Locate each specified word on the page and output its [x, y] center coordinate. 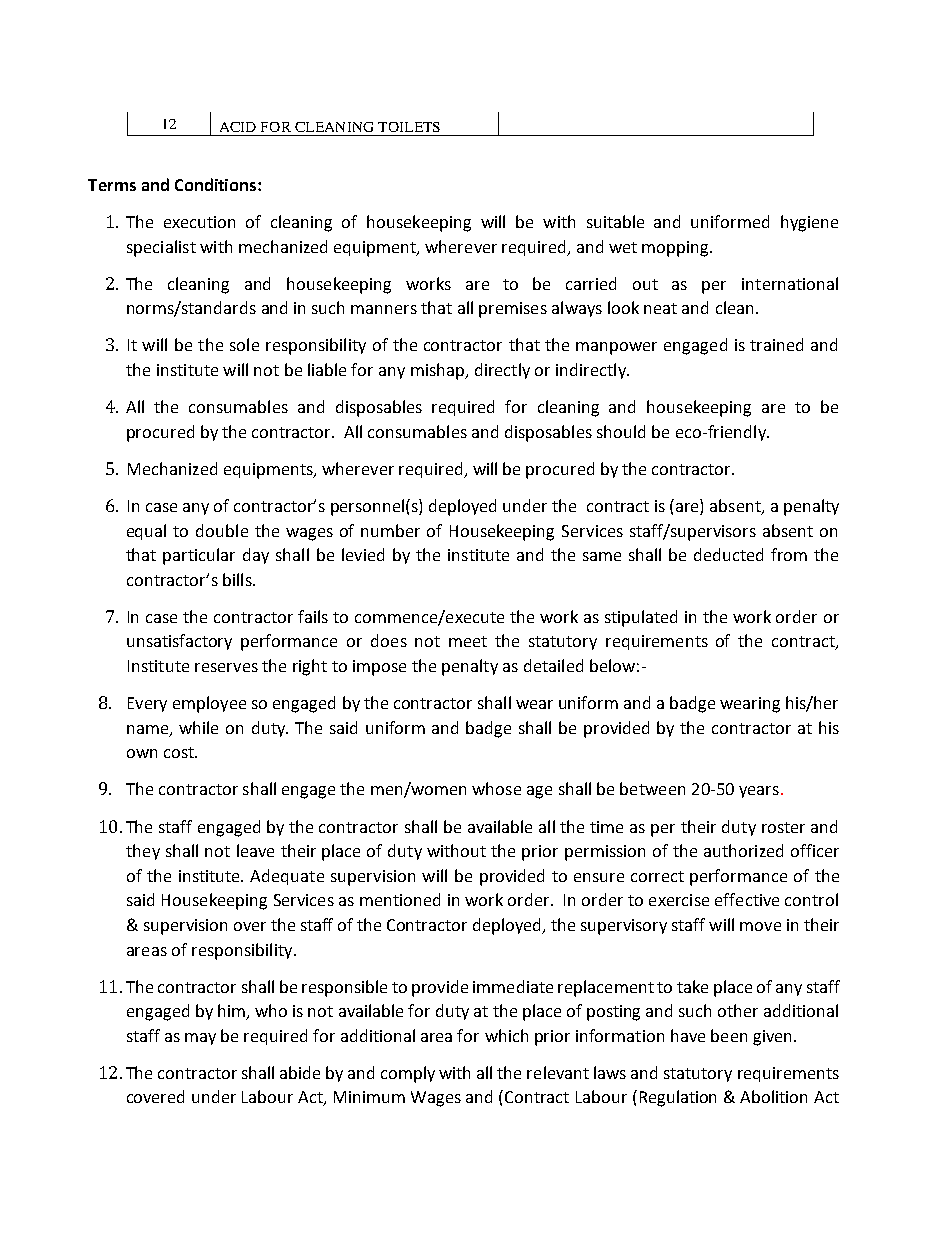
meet [468, 641]
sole [244, 344]
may [200, 1039]
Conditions [217, 184]
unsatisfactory [179, 642]
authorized [743, 850]
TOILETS [409, 127]
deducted [728, 554]
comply [408, 1074]
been [729, 1035]
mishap [439, 371]
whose [496, 788]
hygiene [809, 223]
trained [776, 344]
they [143, 852]
